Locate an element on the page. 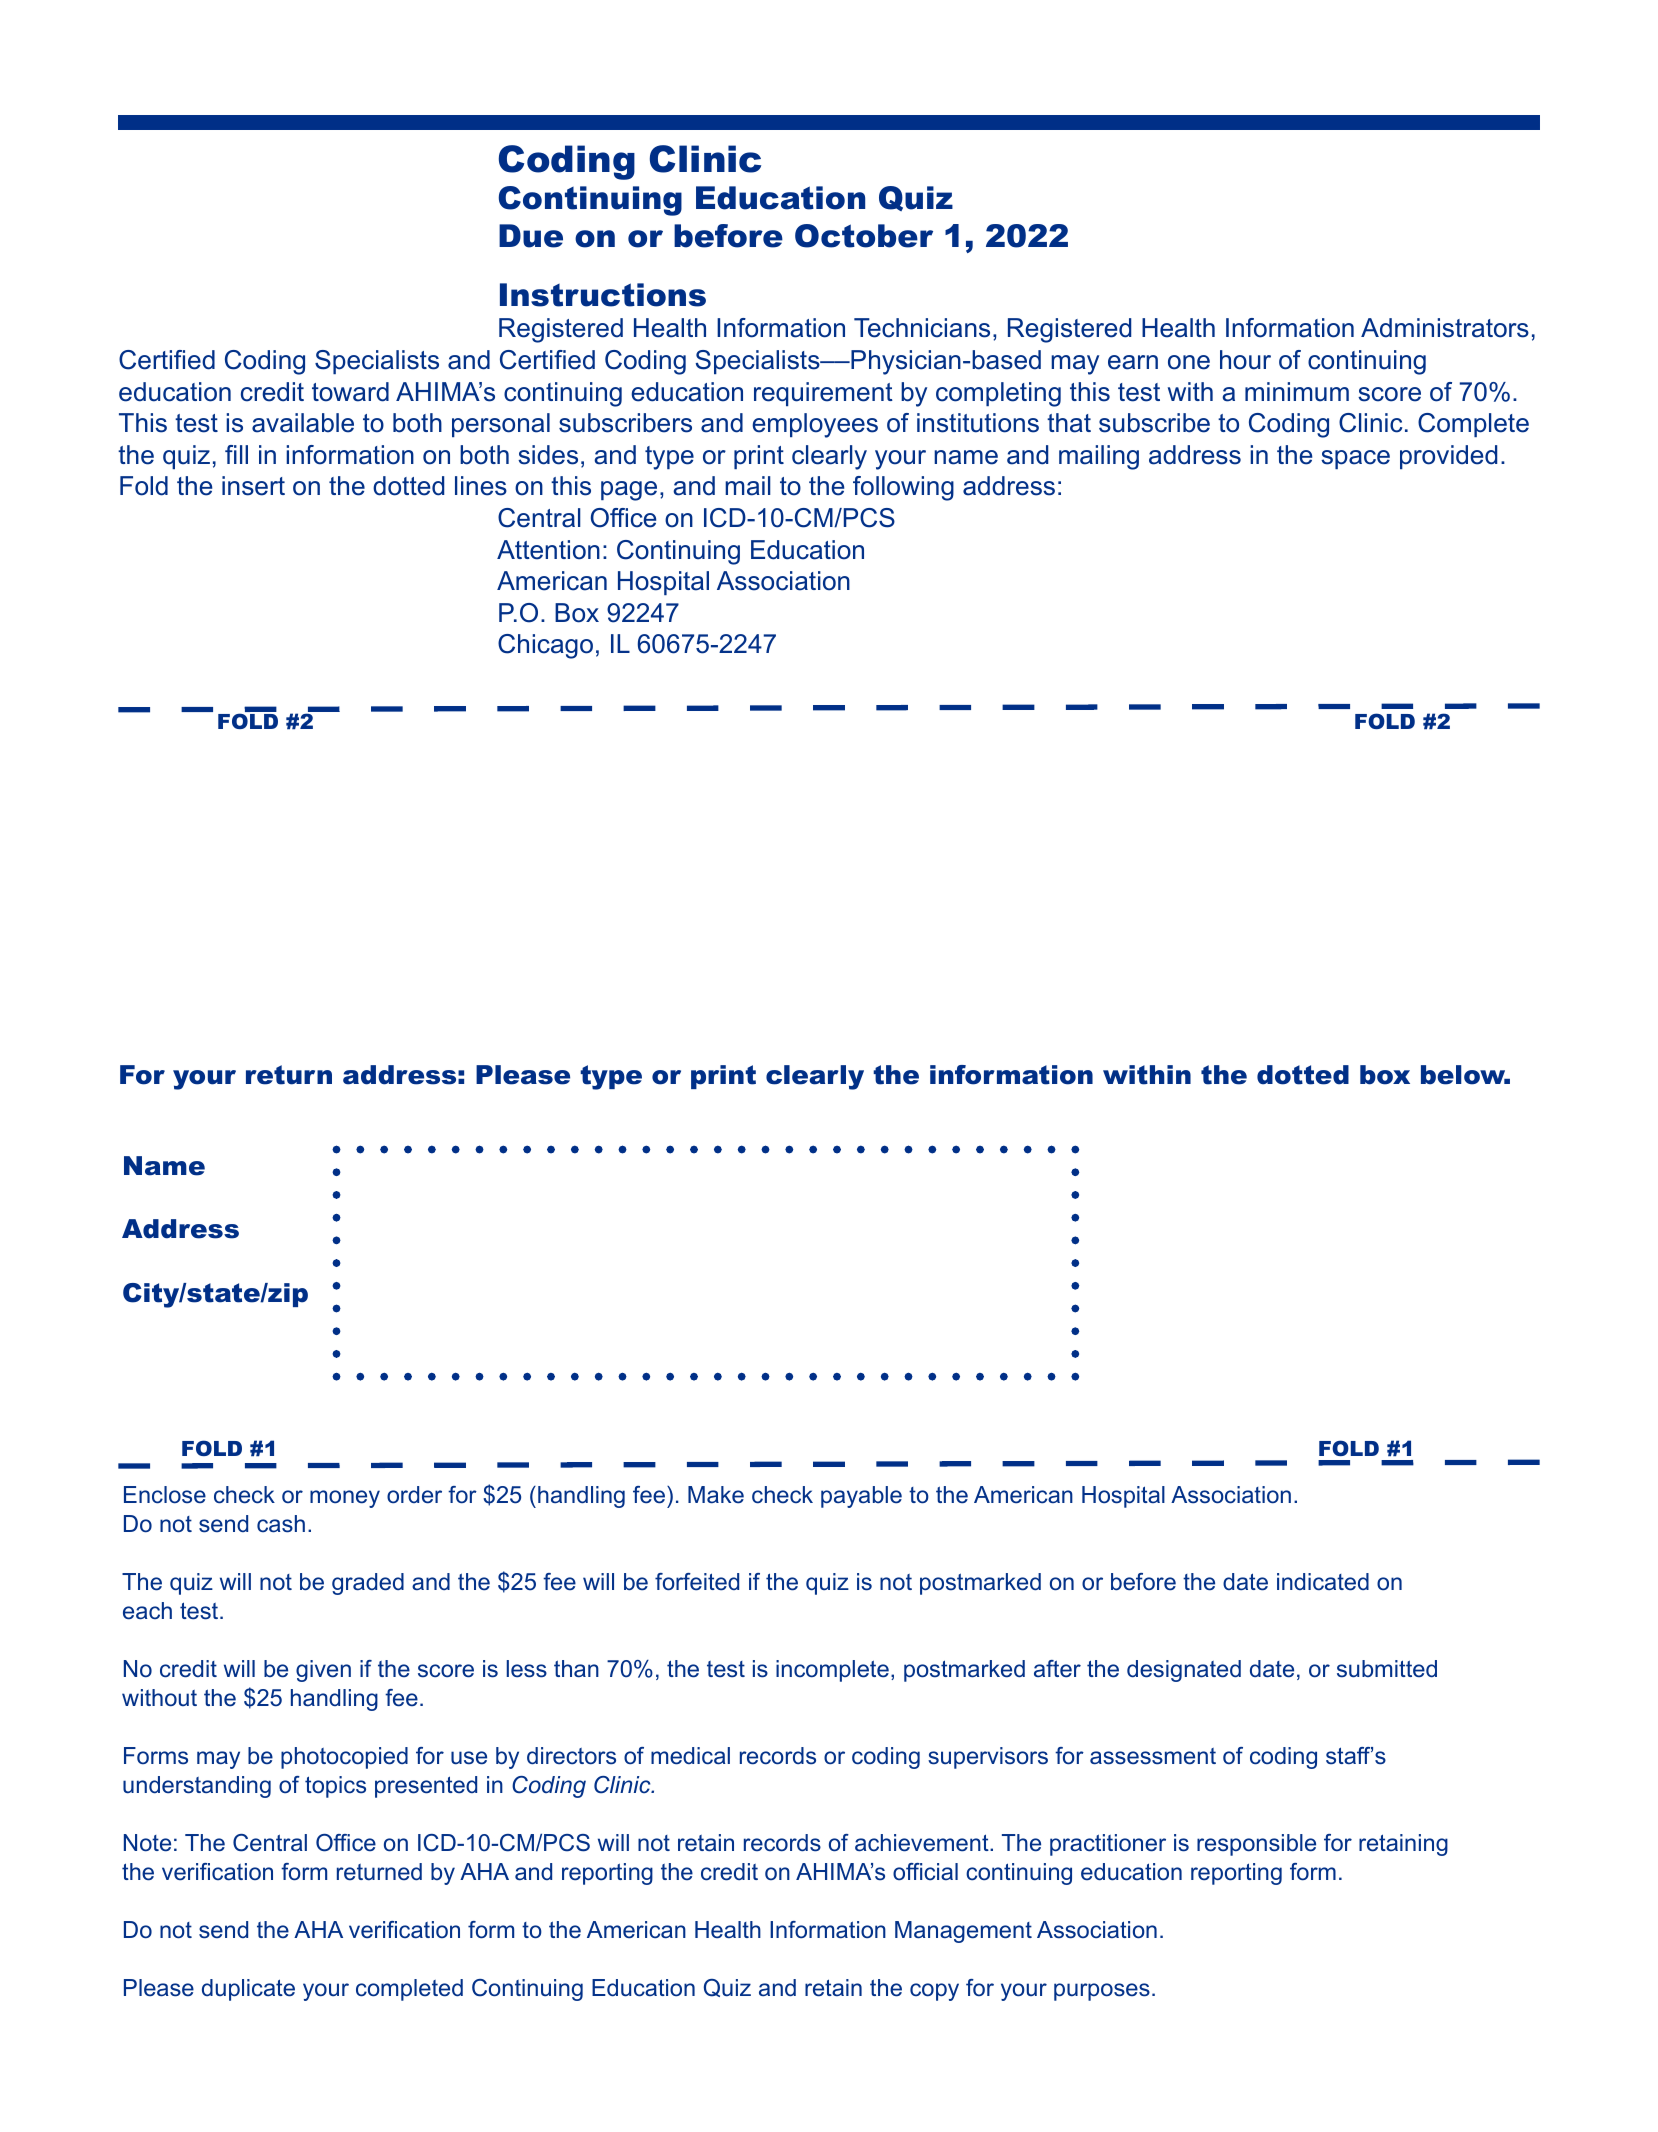 The height and width of the page is (2132, 1658). indicated is located at coordinates (1323, 1582).
